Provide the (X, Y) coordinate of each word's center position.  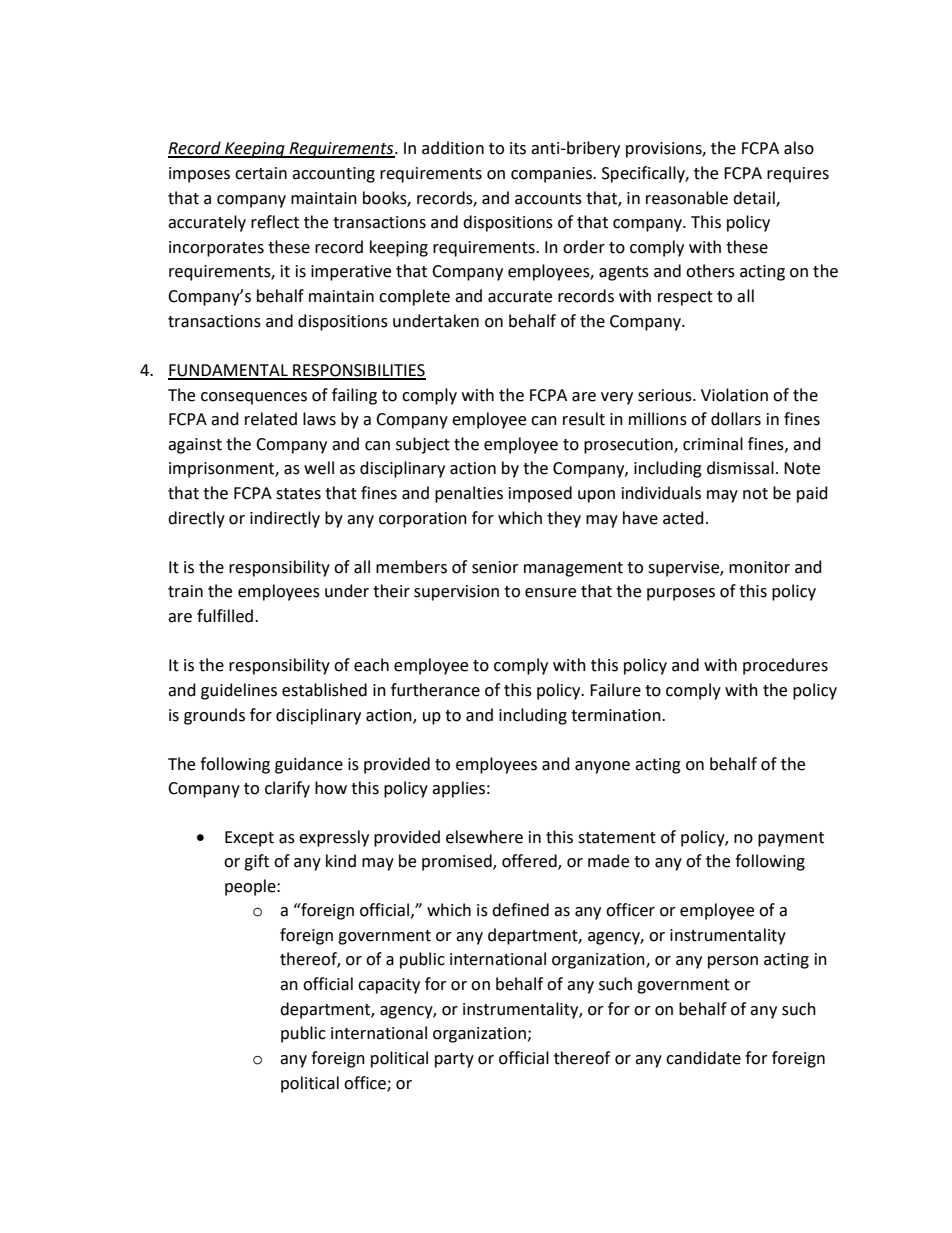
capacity (389, 986)
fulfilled (225, 616)
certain (261, 173)
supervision (456, 593)
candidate (703, 1058)
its (518, 148)
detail (755, 198)
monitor (759, 567)
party (454, 1060)
